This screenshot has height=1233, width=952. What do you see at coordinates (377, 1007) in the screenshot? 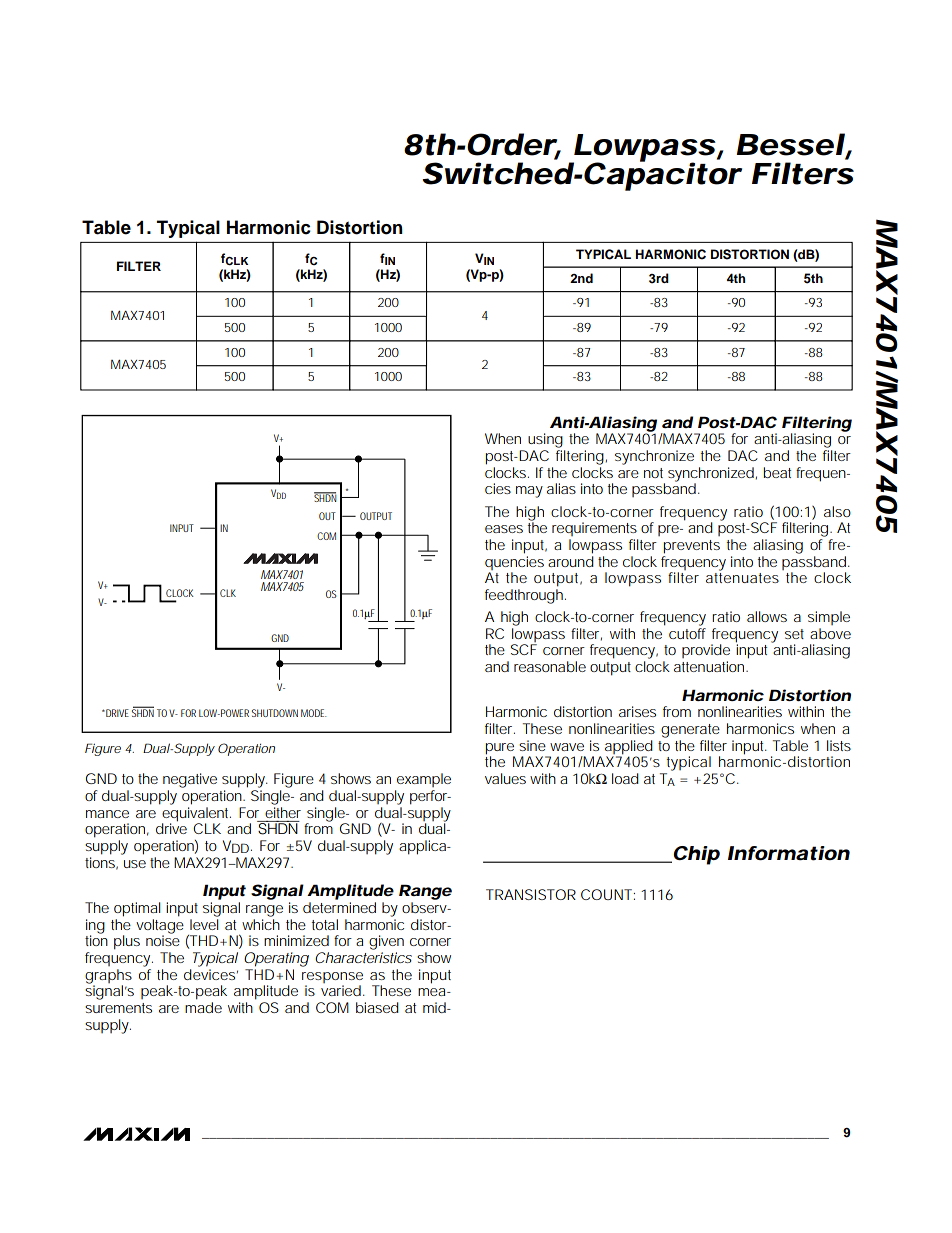
I see `biased` at bounding box center [377, 1007].
